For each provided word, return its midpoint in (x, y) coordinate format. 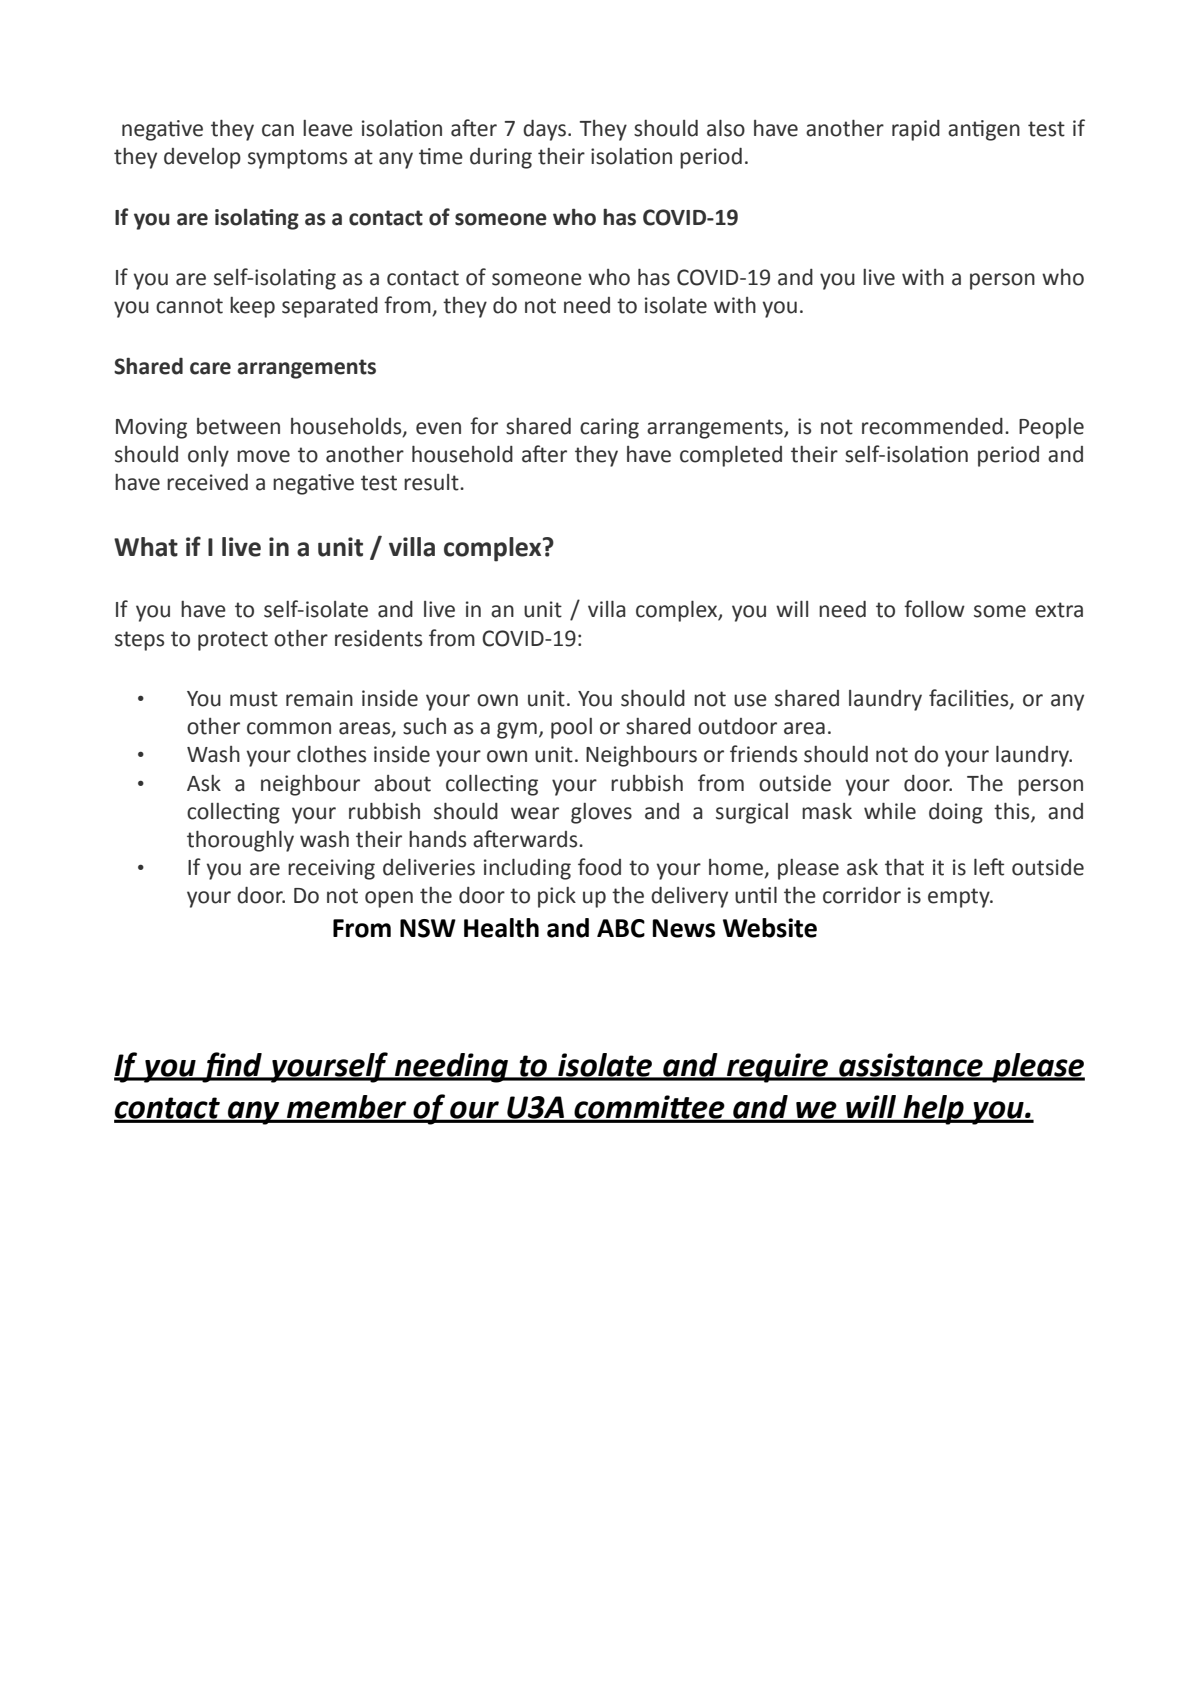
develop (202, 158)
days (544, 130)
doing (956, 813)
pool (571, 728)
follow (934, 609)
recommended (932, 426)
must (254, 699)
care (210, 368)
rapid (916, 130)
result (432, 482)
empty (960, 898)
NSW (428, 928)
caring (609, 428)
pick (557, 897)
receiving (331, 869)
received (207, 482)
